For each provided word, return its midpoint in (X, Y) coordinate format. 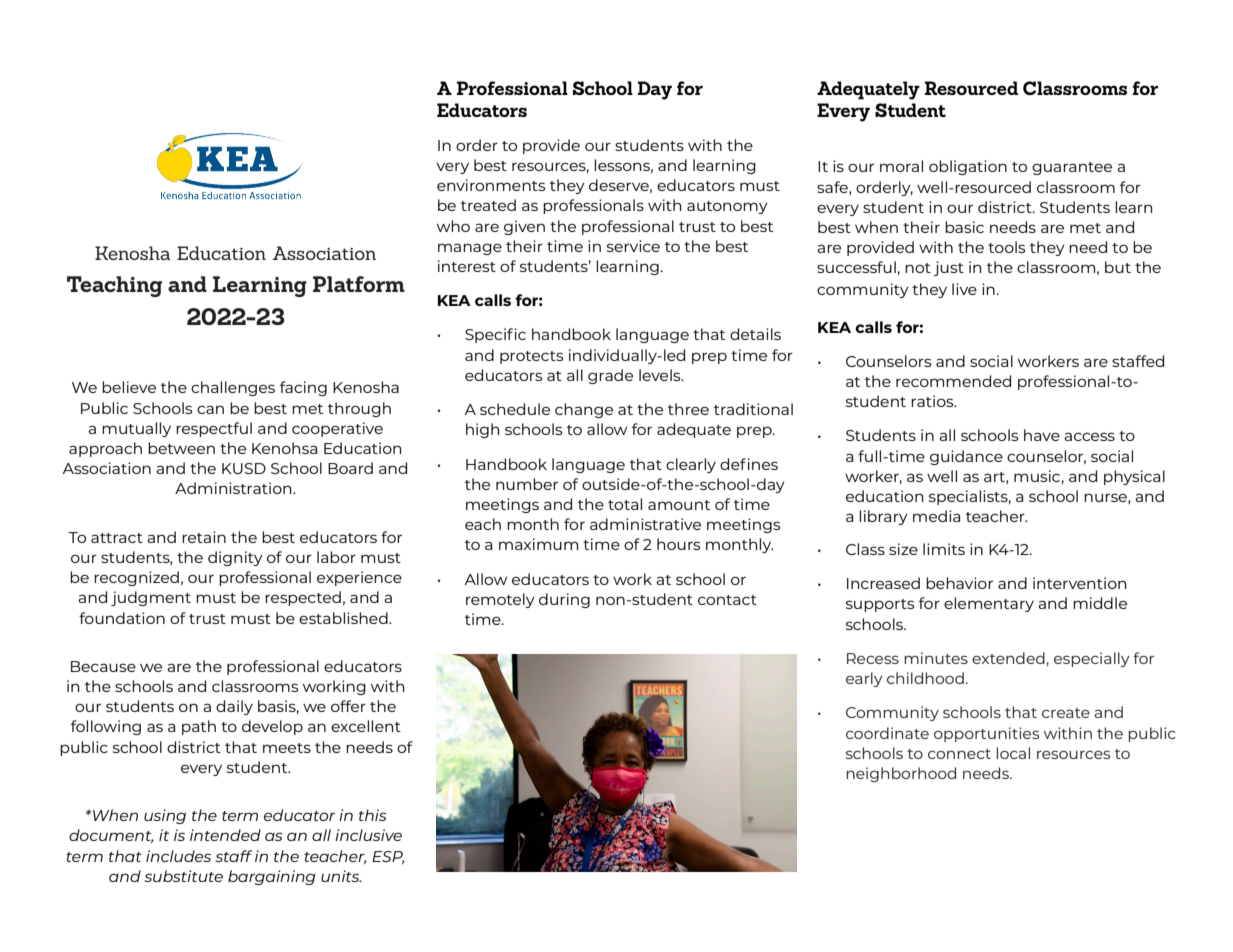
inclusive (368, 835)
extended (1008, 658)
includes (178, 856)
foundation (122, 618)
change (584, 410)
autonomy (727, 207)
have (1042, 435)
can (210, 409)
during (564, 600)
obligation (968, 167)
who (453, 226)
